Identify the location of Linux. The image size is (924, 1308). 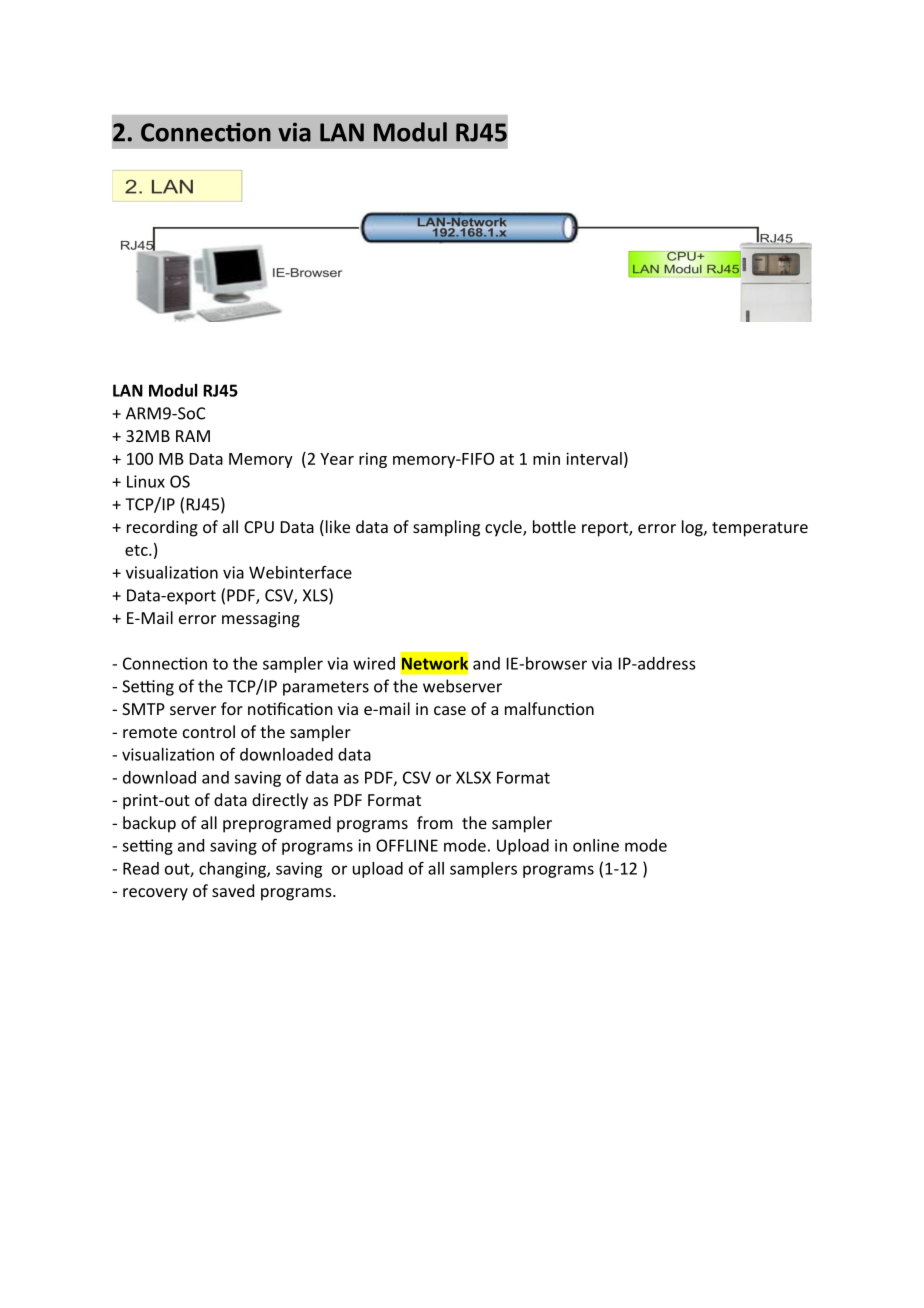
(146, 481).
